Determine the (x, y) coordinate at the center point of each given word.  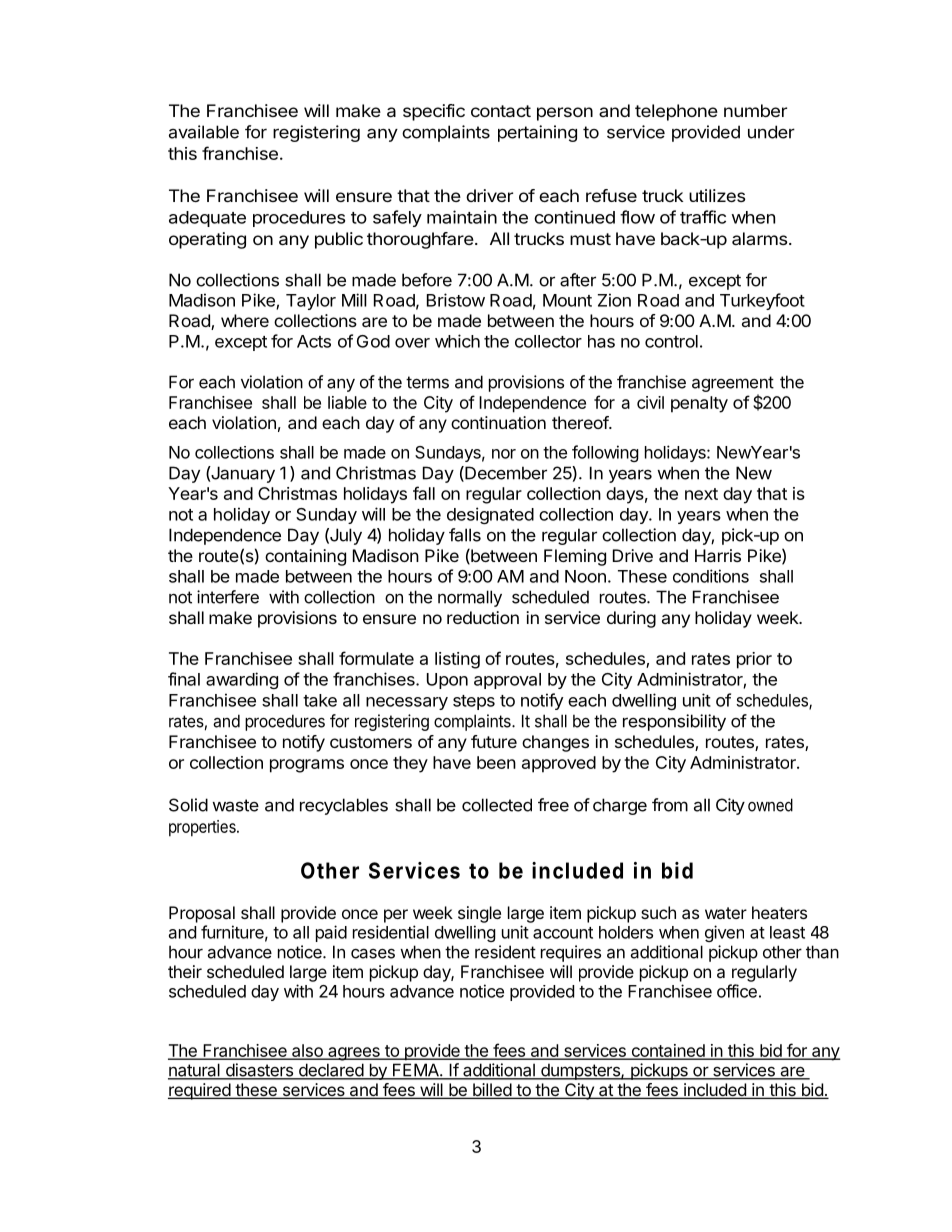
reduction (483, 617)
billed (492, 1091)
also (307, 1051)
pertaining (537, 133)
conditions (711, 576)
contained (668, 1051)
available (204, 132)
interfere (228, 597)
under (771, 132)
